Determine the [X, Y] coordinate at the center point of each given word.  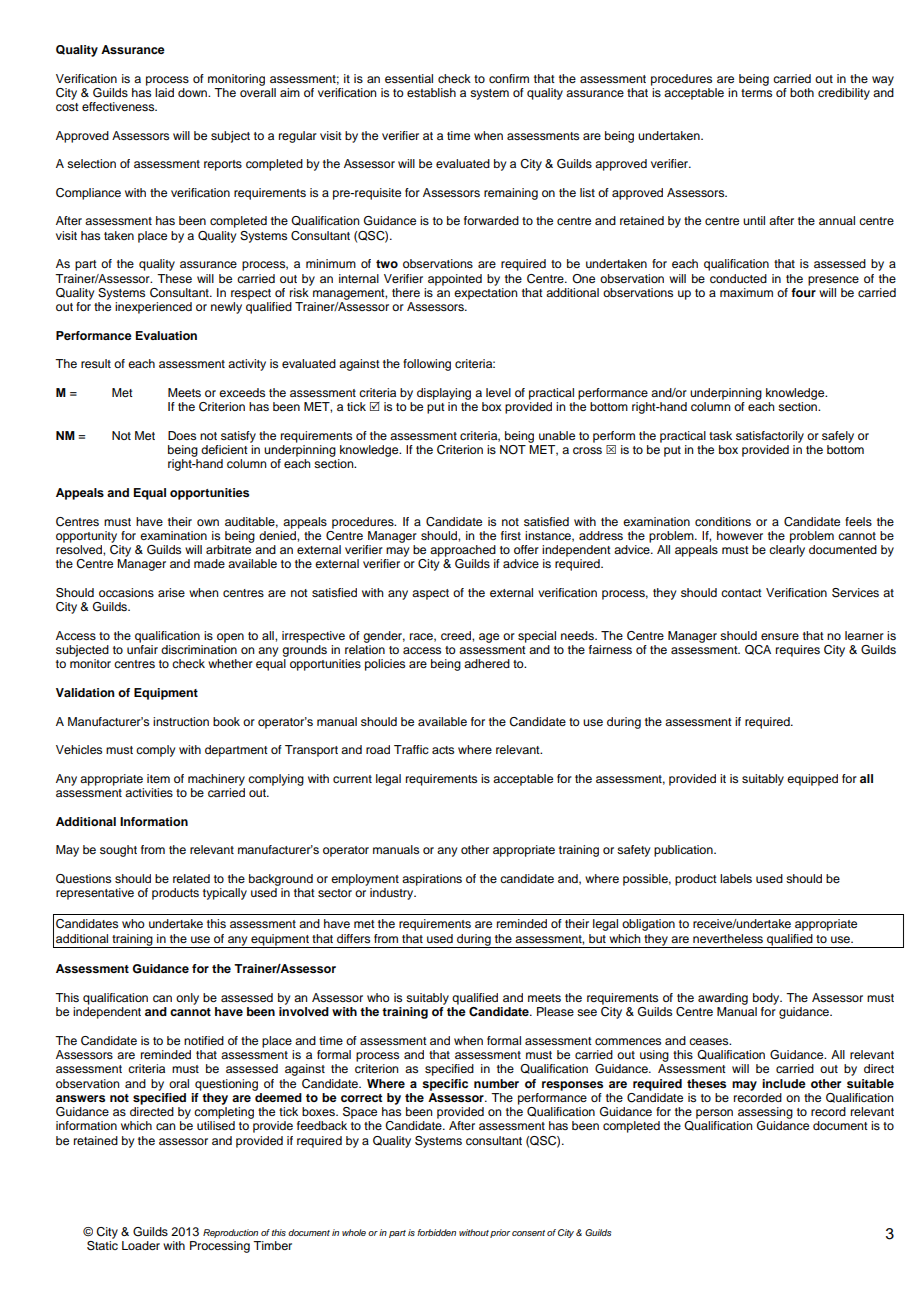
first [511, 535]
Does [182, 435]
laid [164, 92]
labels [736, 878]
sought [118, 851]
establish [431, 92]
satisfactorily [770, 437]
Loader [141, 1245]
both [802, 92]
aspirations [432, 880]
